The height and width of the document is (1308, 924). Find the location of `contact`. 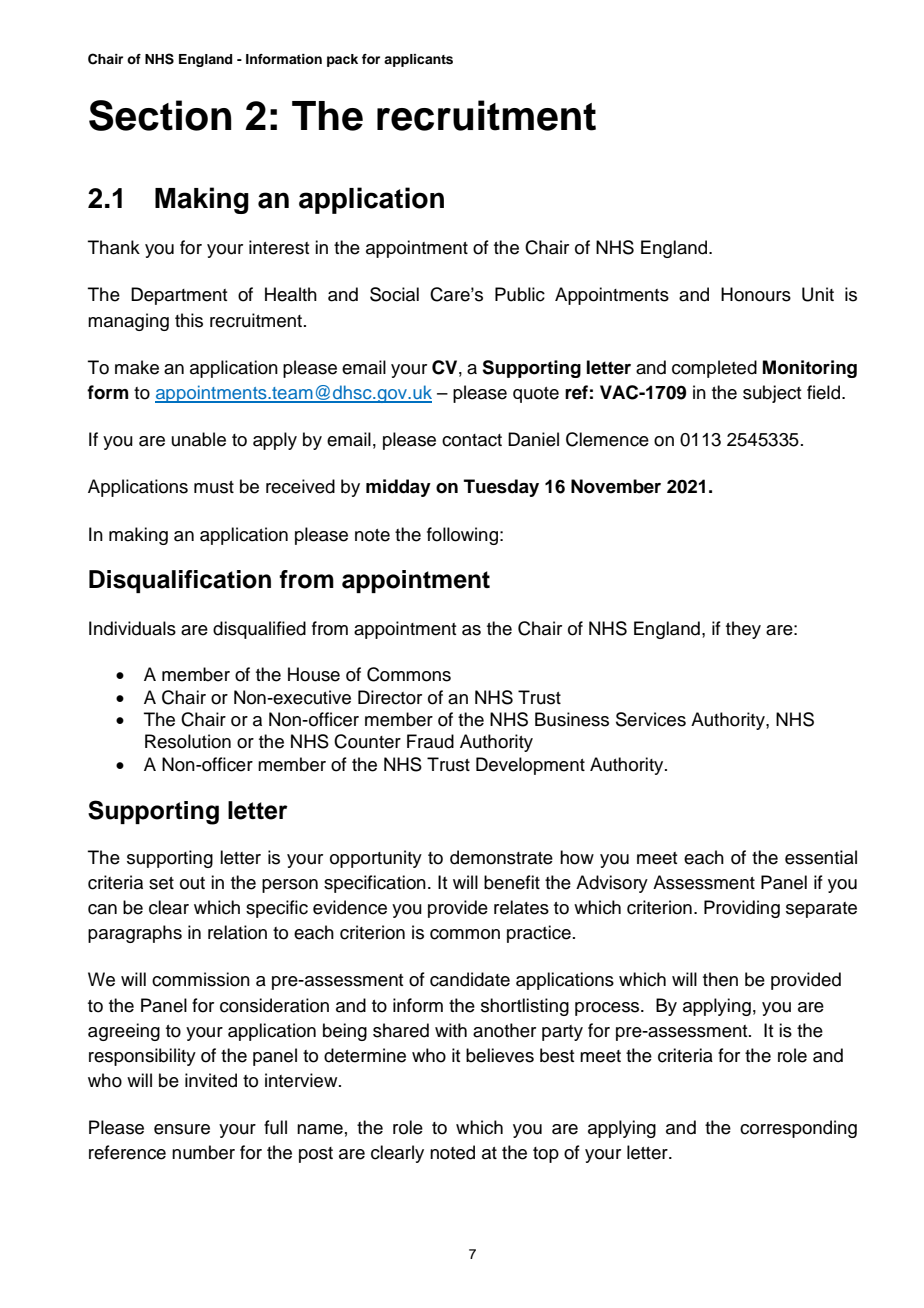

contact is located at coordinates (472, 440).
